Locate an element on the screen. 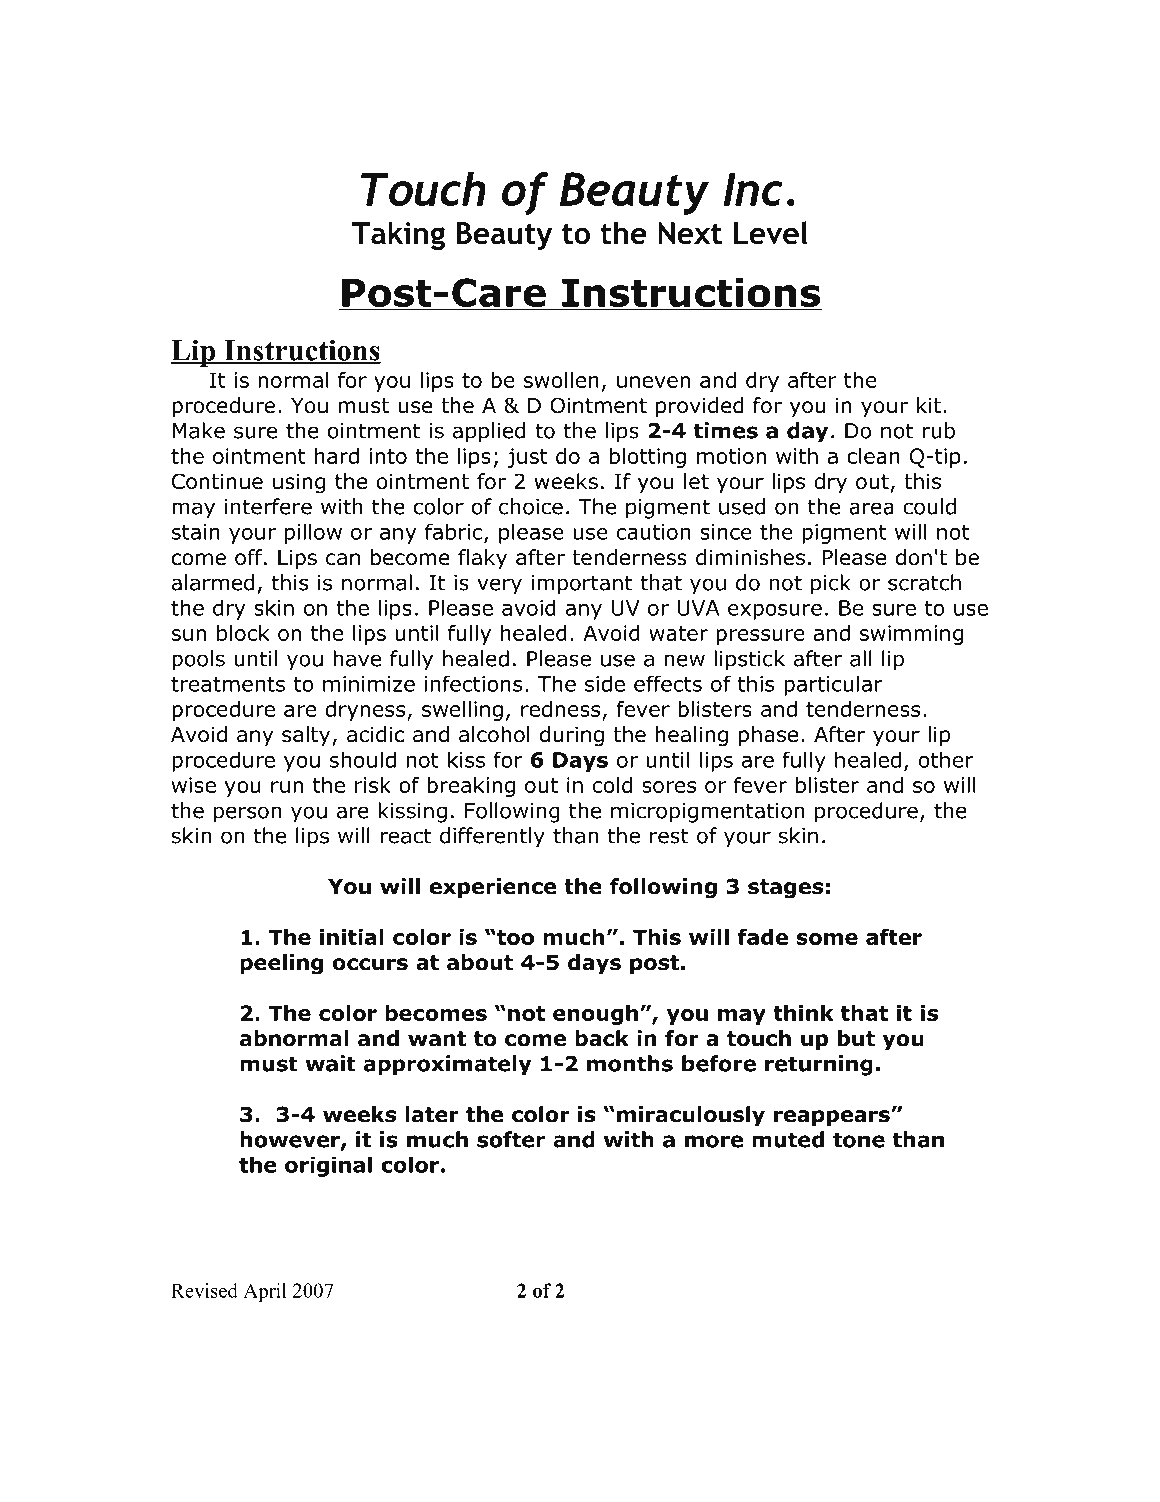 The width and height of the screenshot is (1160, 1502). Level is located at coordinates (771, 233).
